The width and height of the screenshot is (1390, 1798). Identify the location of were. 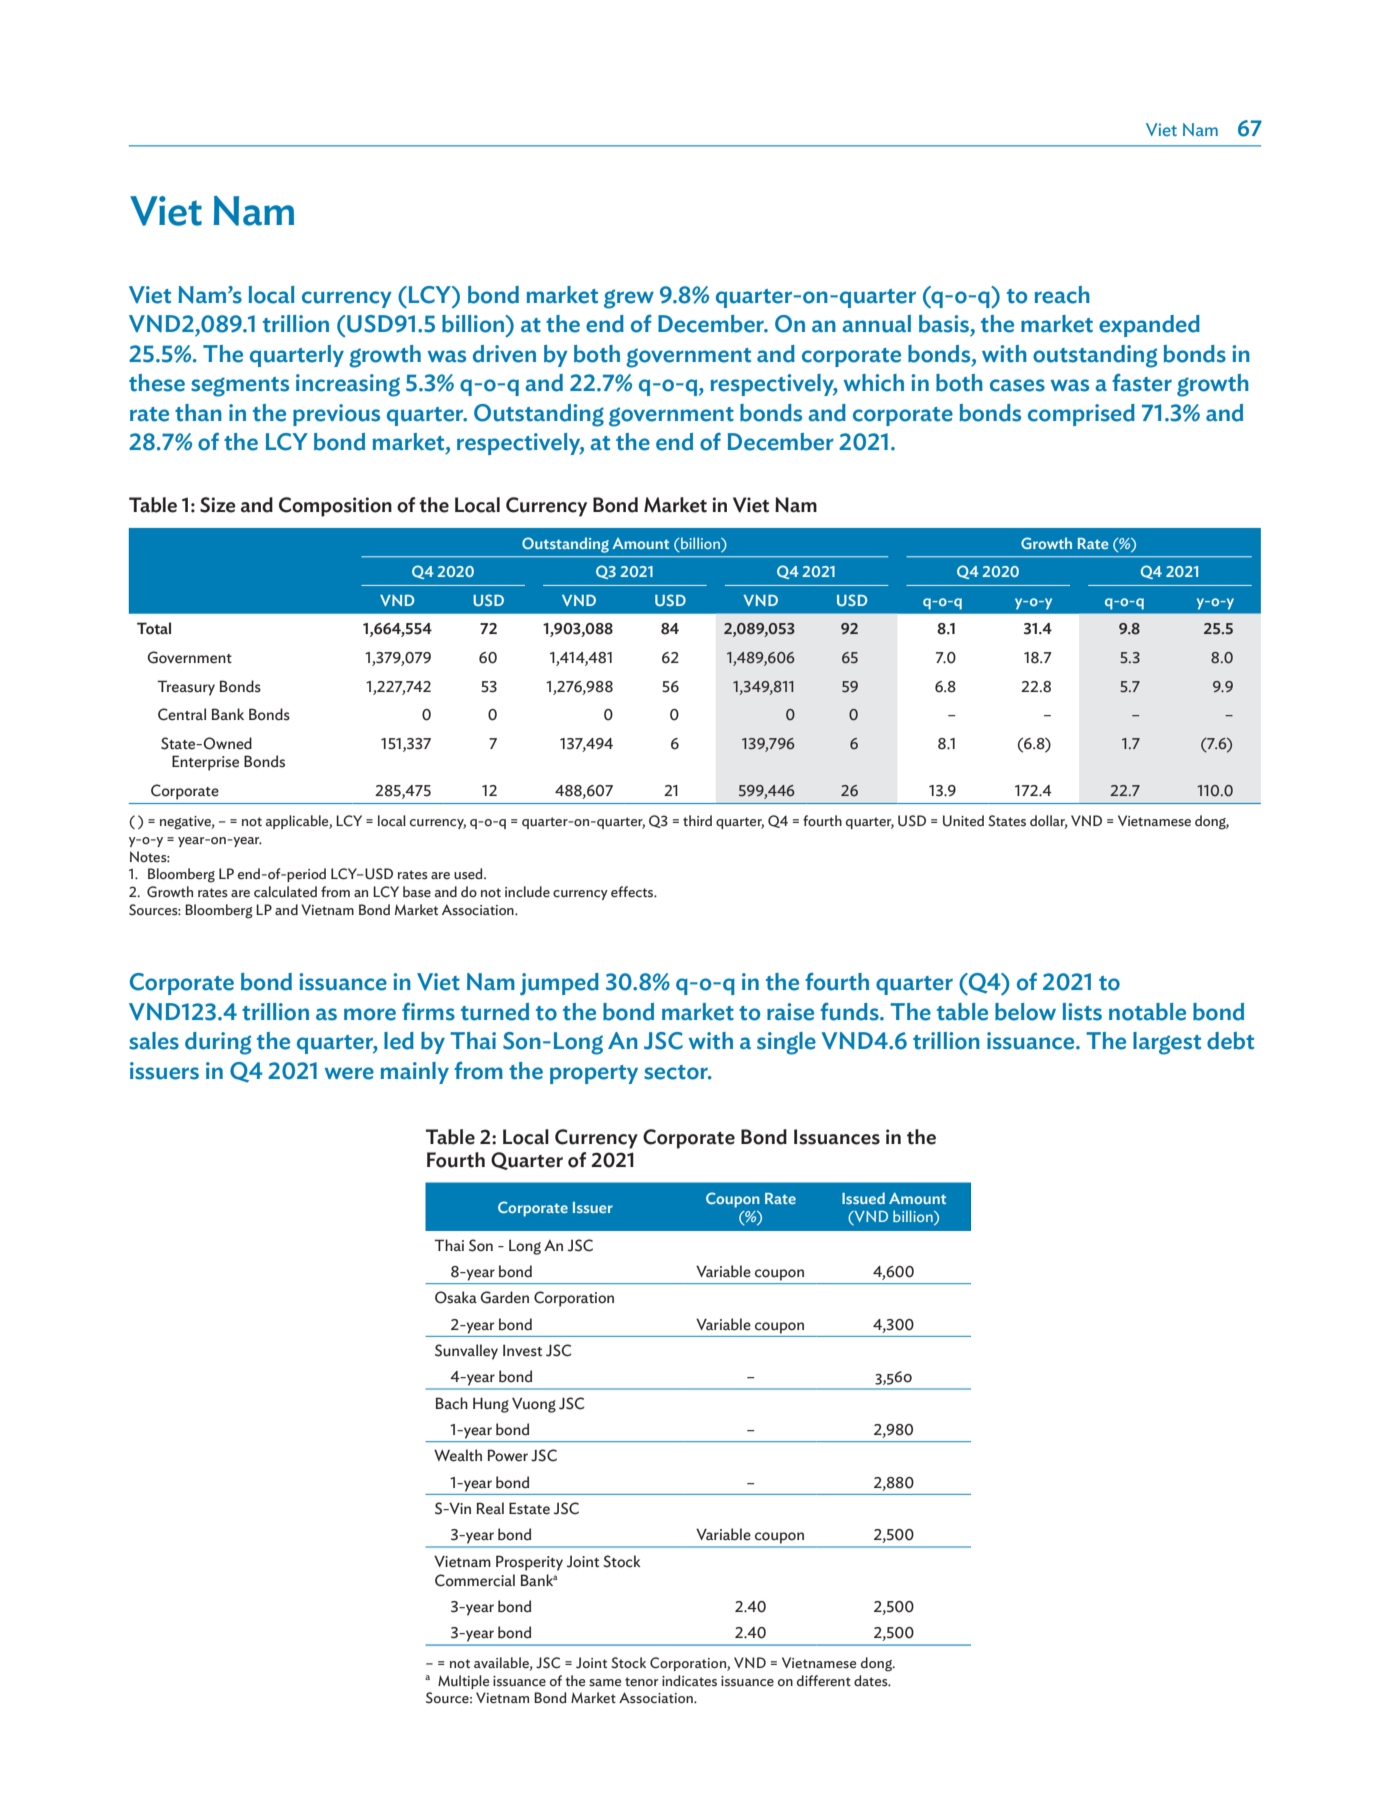
(349, 1073).
